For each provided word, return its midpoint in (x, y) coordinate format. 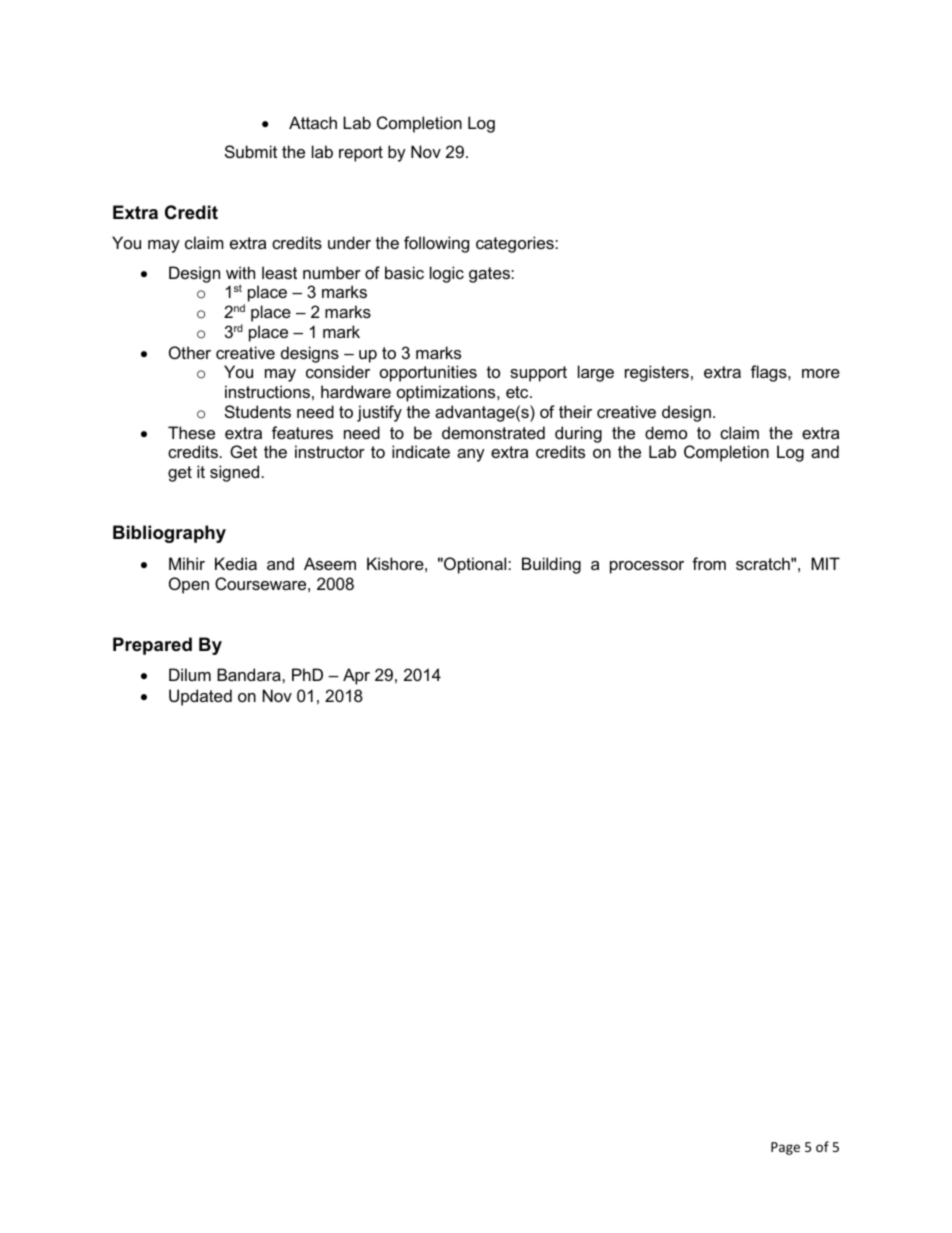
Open (189, 585)
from (709, 563)
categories (516, 244)
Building (551, 565)
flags (770, 373)
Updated (200, 697)
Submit (251, 151)
